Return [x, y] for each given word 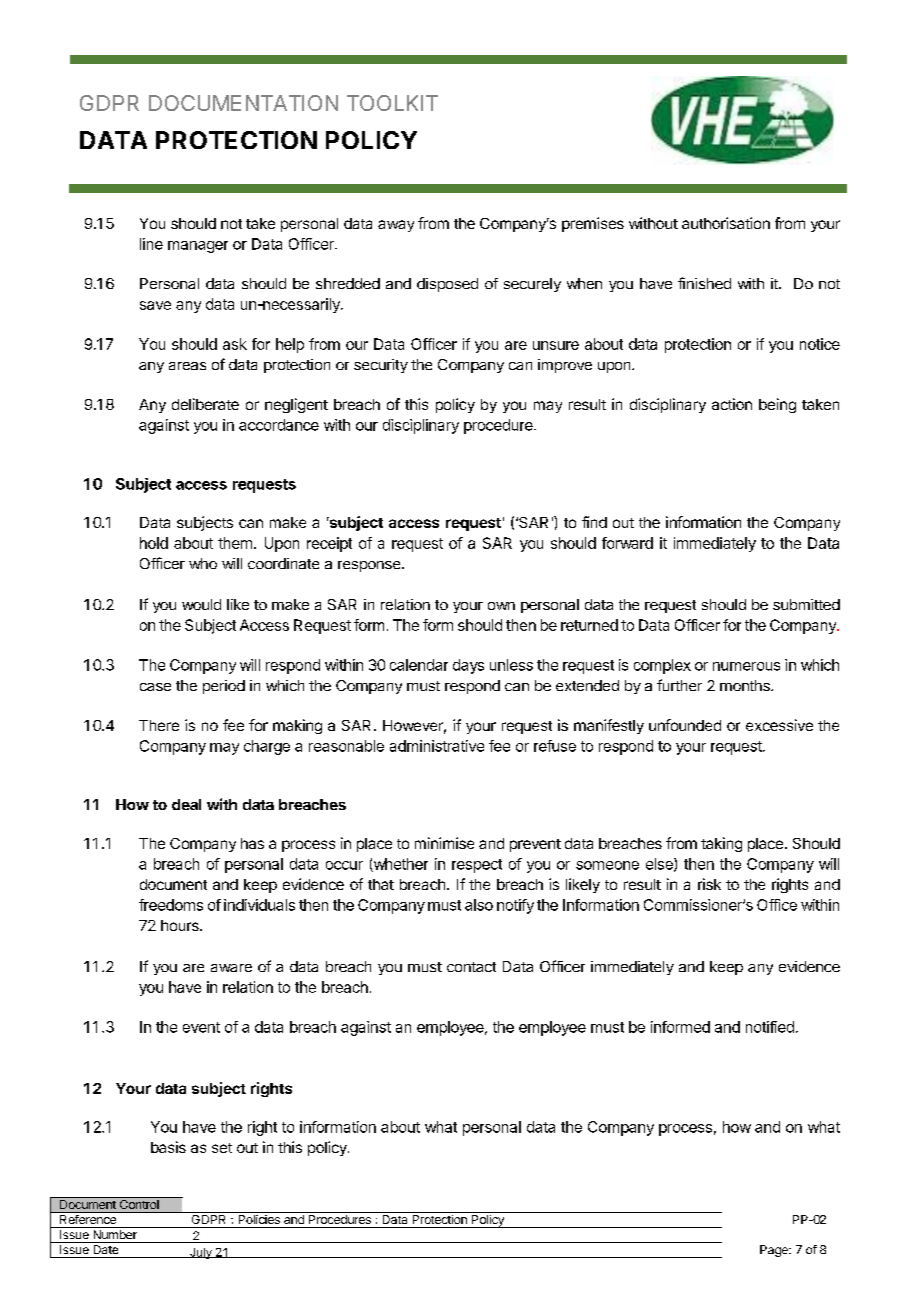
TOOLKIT [392, 103]
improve [565, 366]
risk [709, 884]
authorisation [726, 223]
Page [775, 1251]
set [222, 1148]
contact [471, 967]
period [224, 687]
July [201, 1253]
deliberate [205, 404]
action [732, 404]
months [746, 685]
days [468, 666]
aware [231, 968]
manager [198, 247]
